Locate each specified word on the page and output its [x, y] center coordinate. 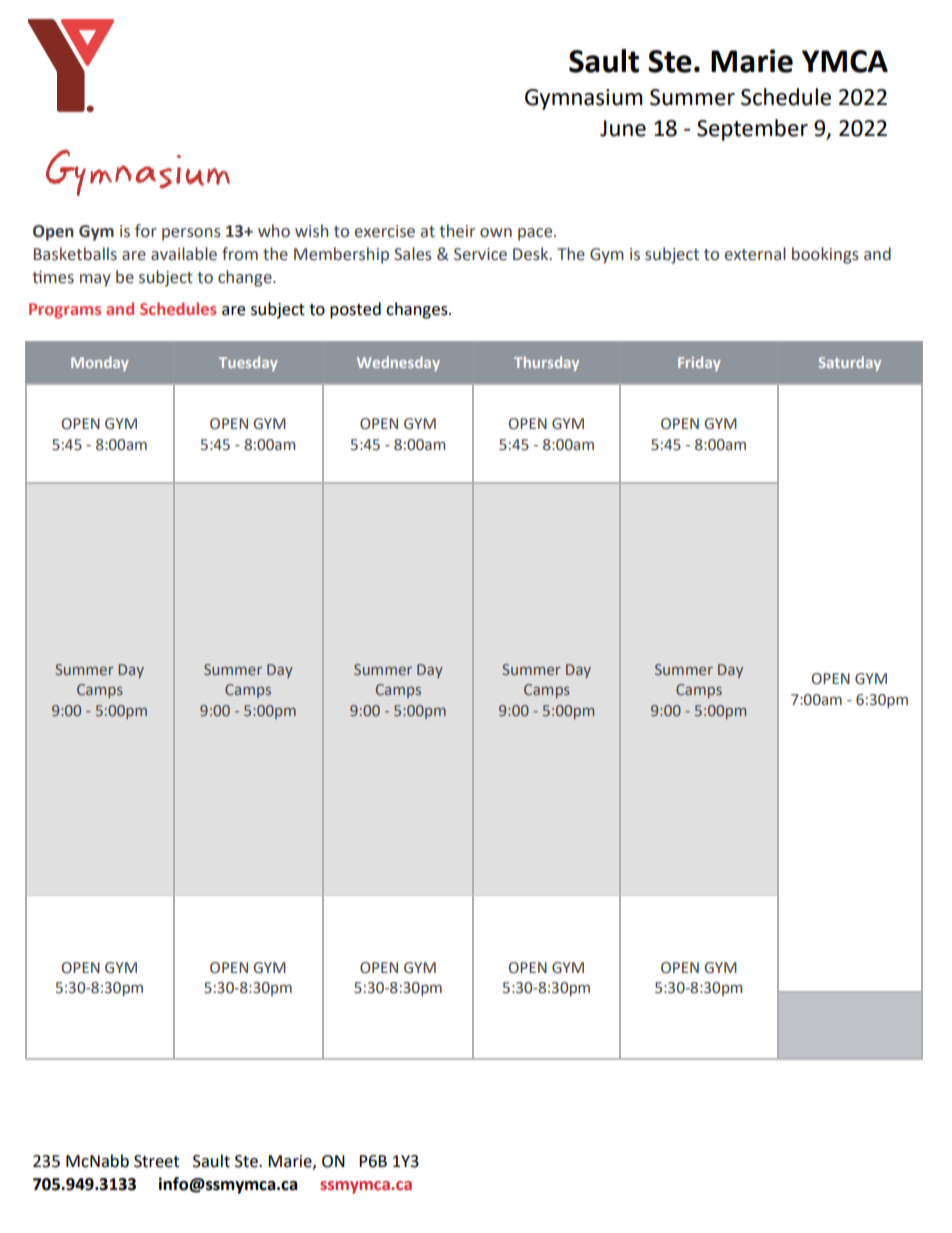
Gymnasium [583, 99]
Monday [100, 363]
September [752, 130]
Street [156, 1161]
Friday [699, 363]
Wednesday [398, 363]
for [146, 231]
